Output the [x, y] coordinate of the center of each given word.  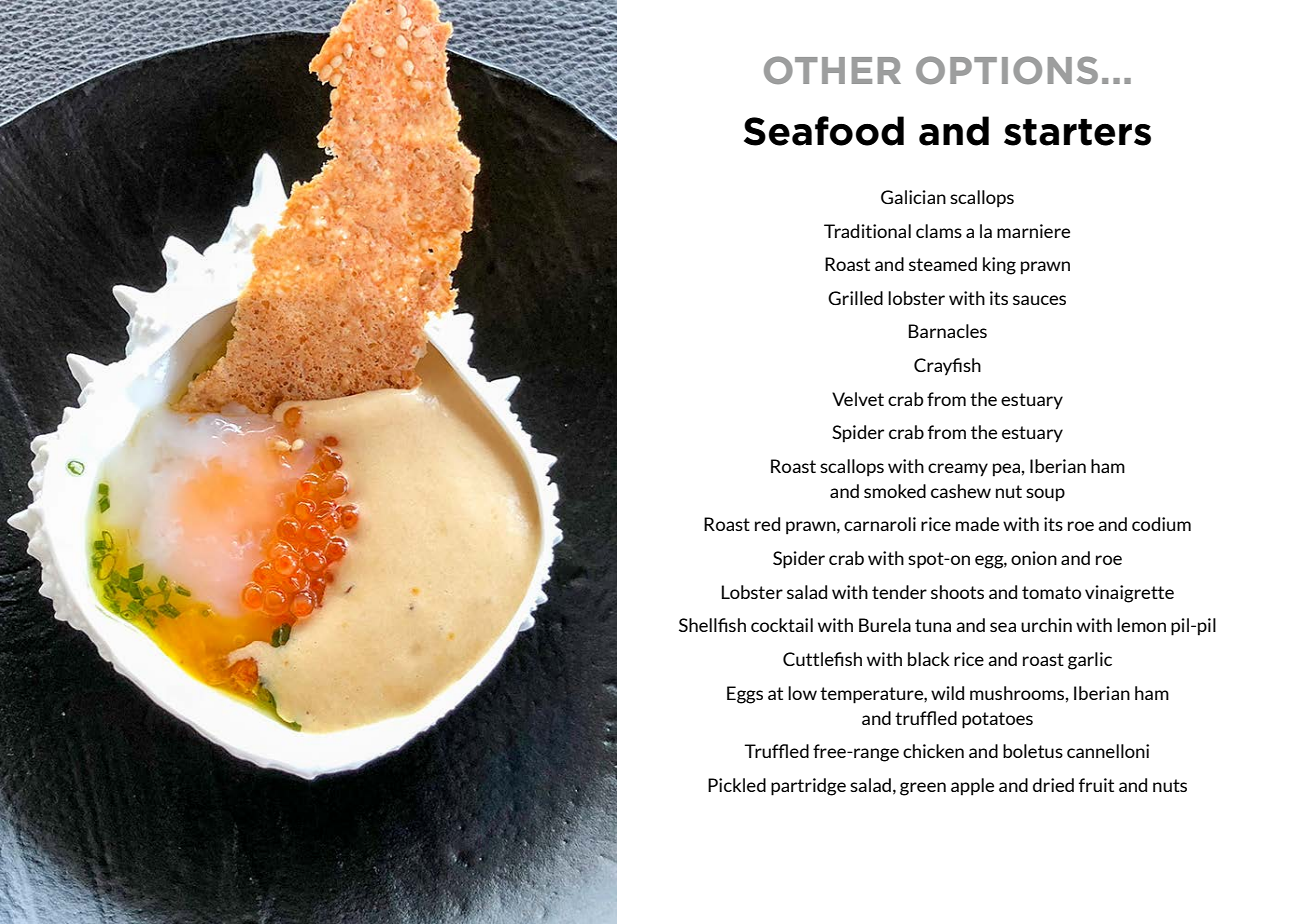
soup [1045, 495]
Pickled [737, 785]
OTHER [832, 70]
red [767, 524]
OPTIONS [1007, 70]
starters [1077, 132]
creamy [958, 470]
